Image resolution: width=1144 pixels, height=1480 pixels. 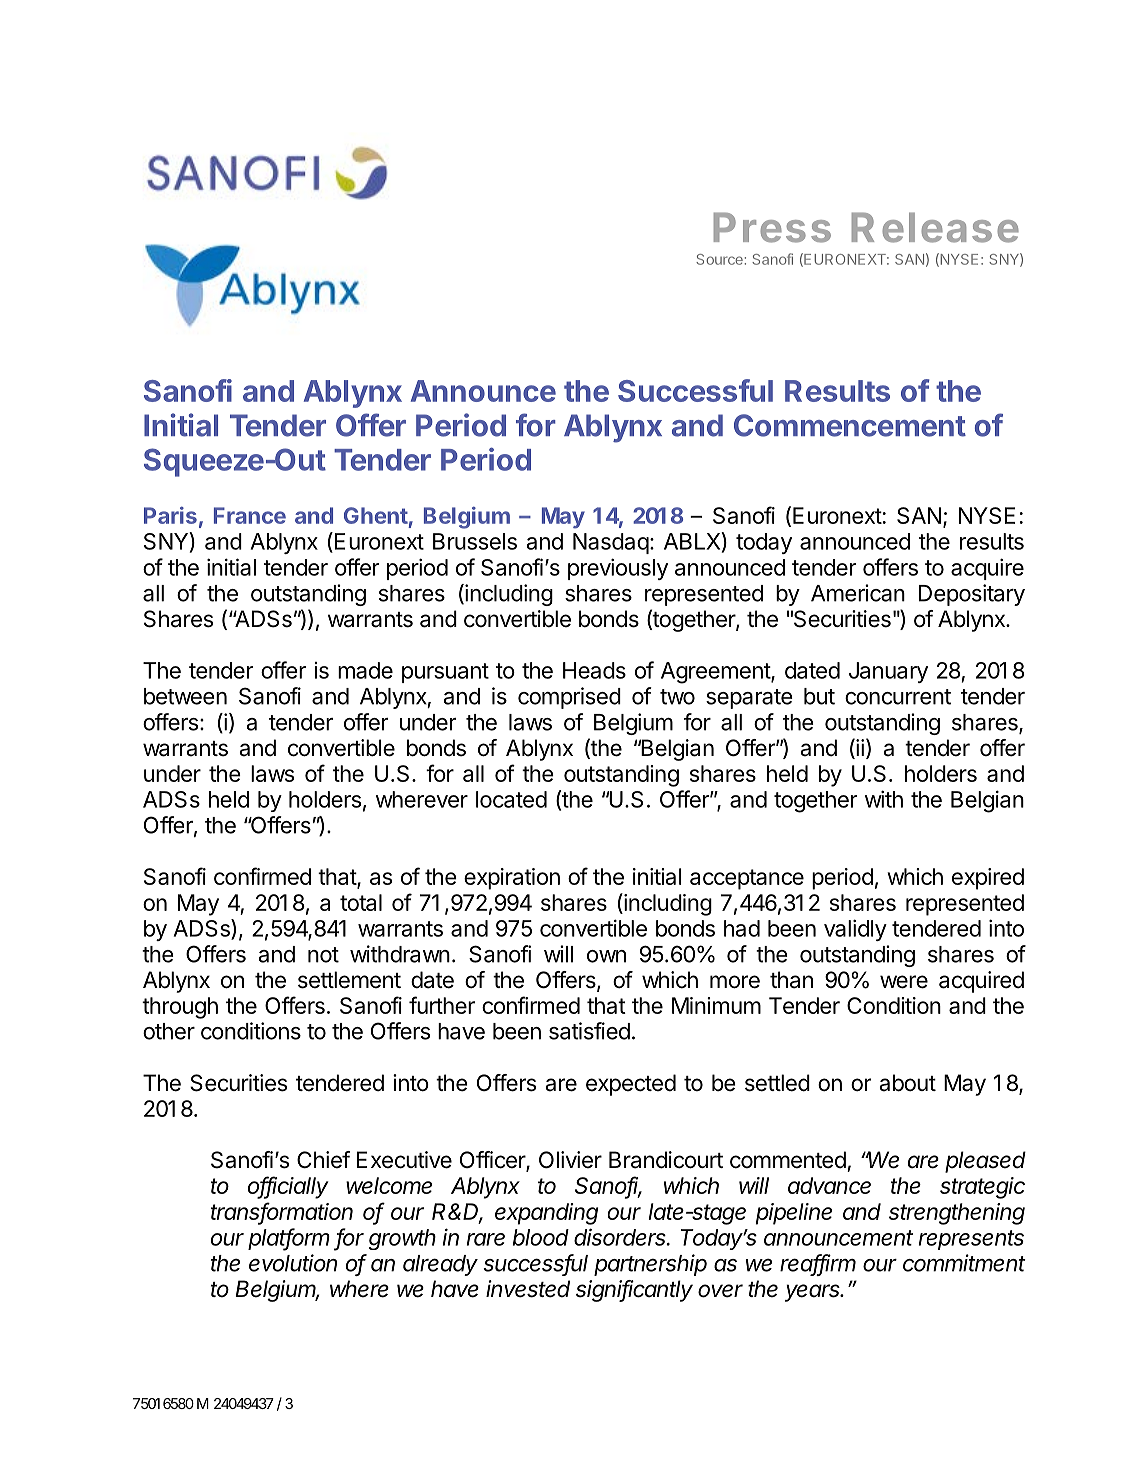 I want to click on reaffirm, so click(x=818, y=1264).
